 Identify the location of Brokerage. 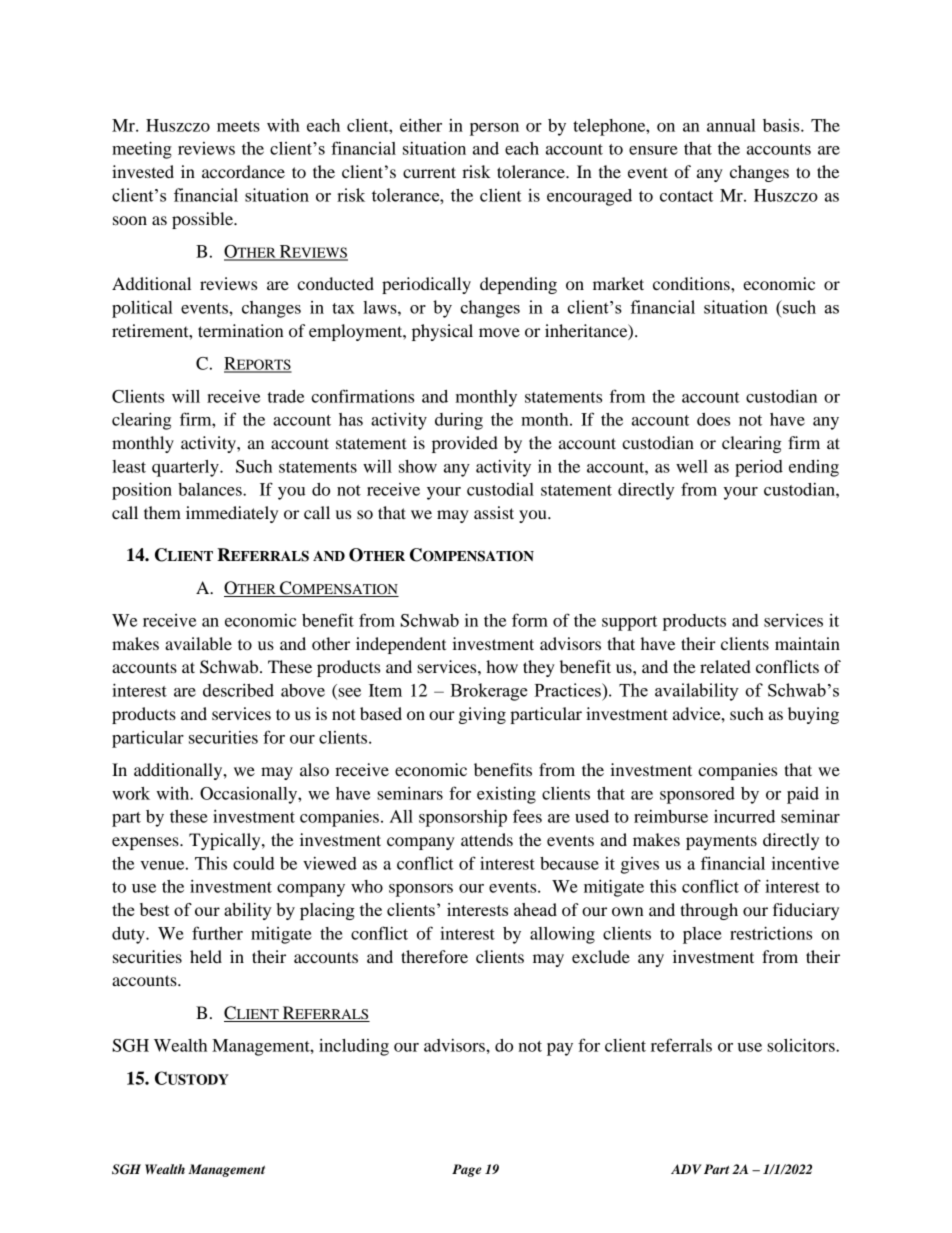
(489, 692).
